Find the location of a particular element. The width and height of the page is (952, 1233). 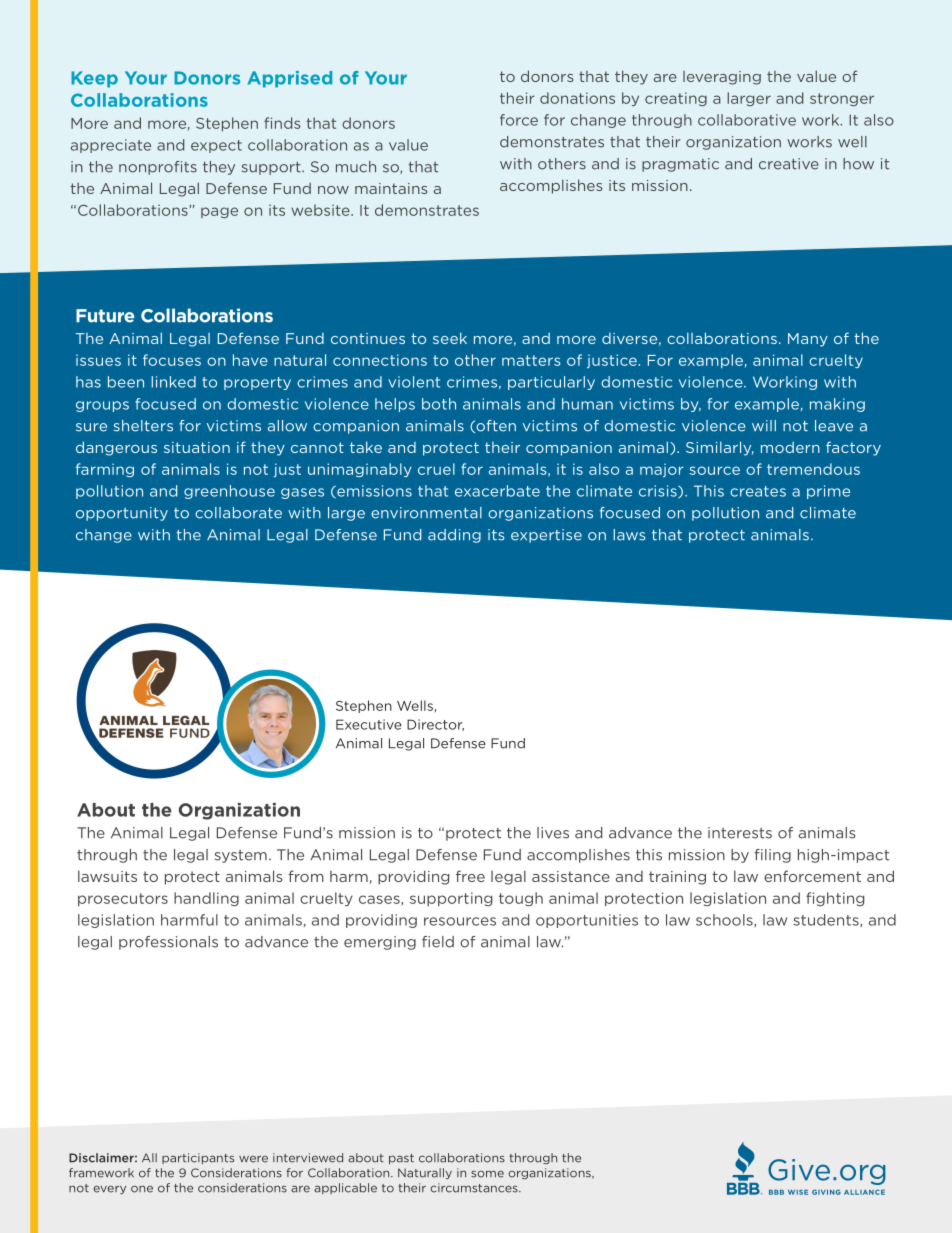

Many is located at coordinates (808, 340).
